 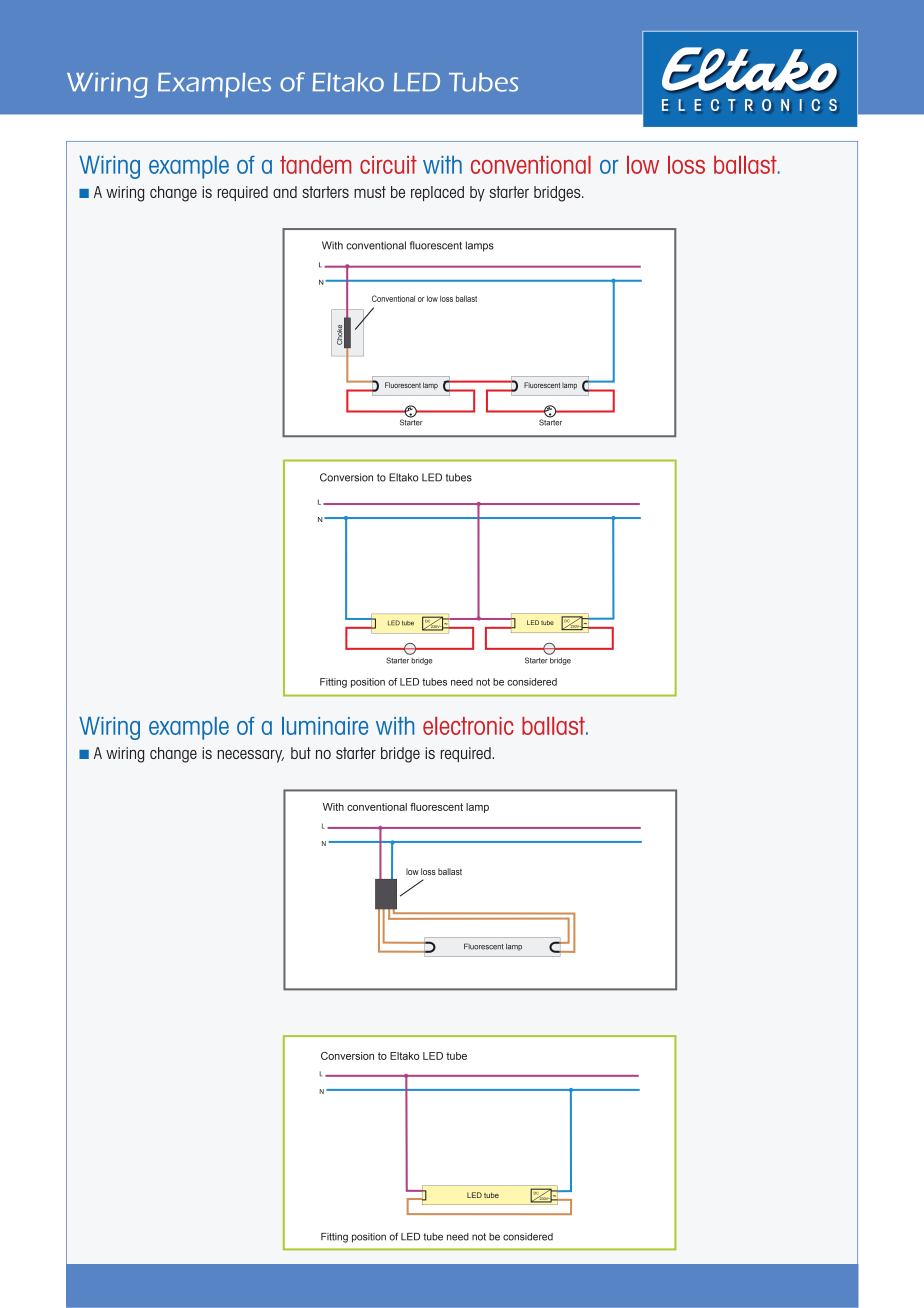 I want to click on electronic, so click(x=468, y=726).
